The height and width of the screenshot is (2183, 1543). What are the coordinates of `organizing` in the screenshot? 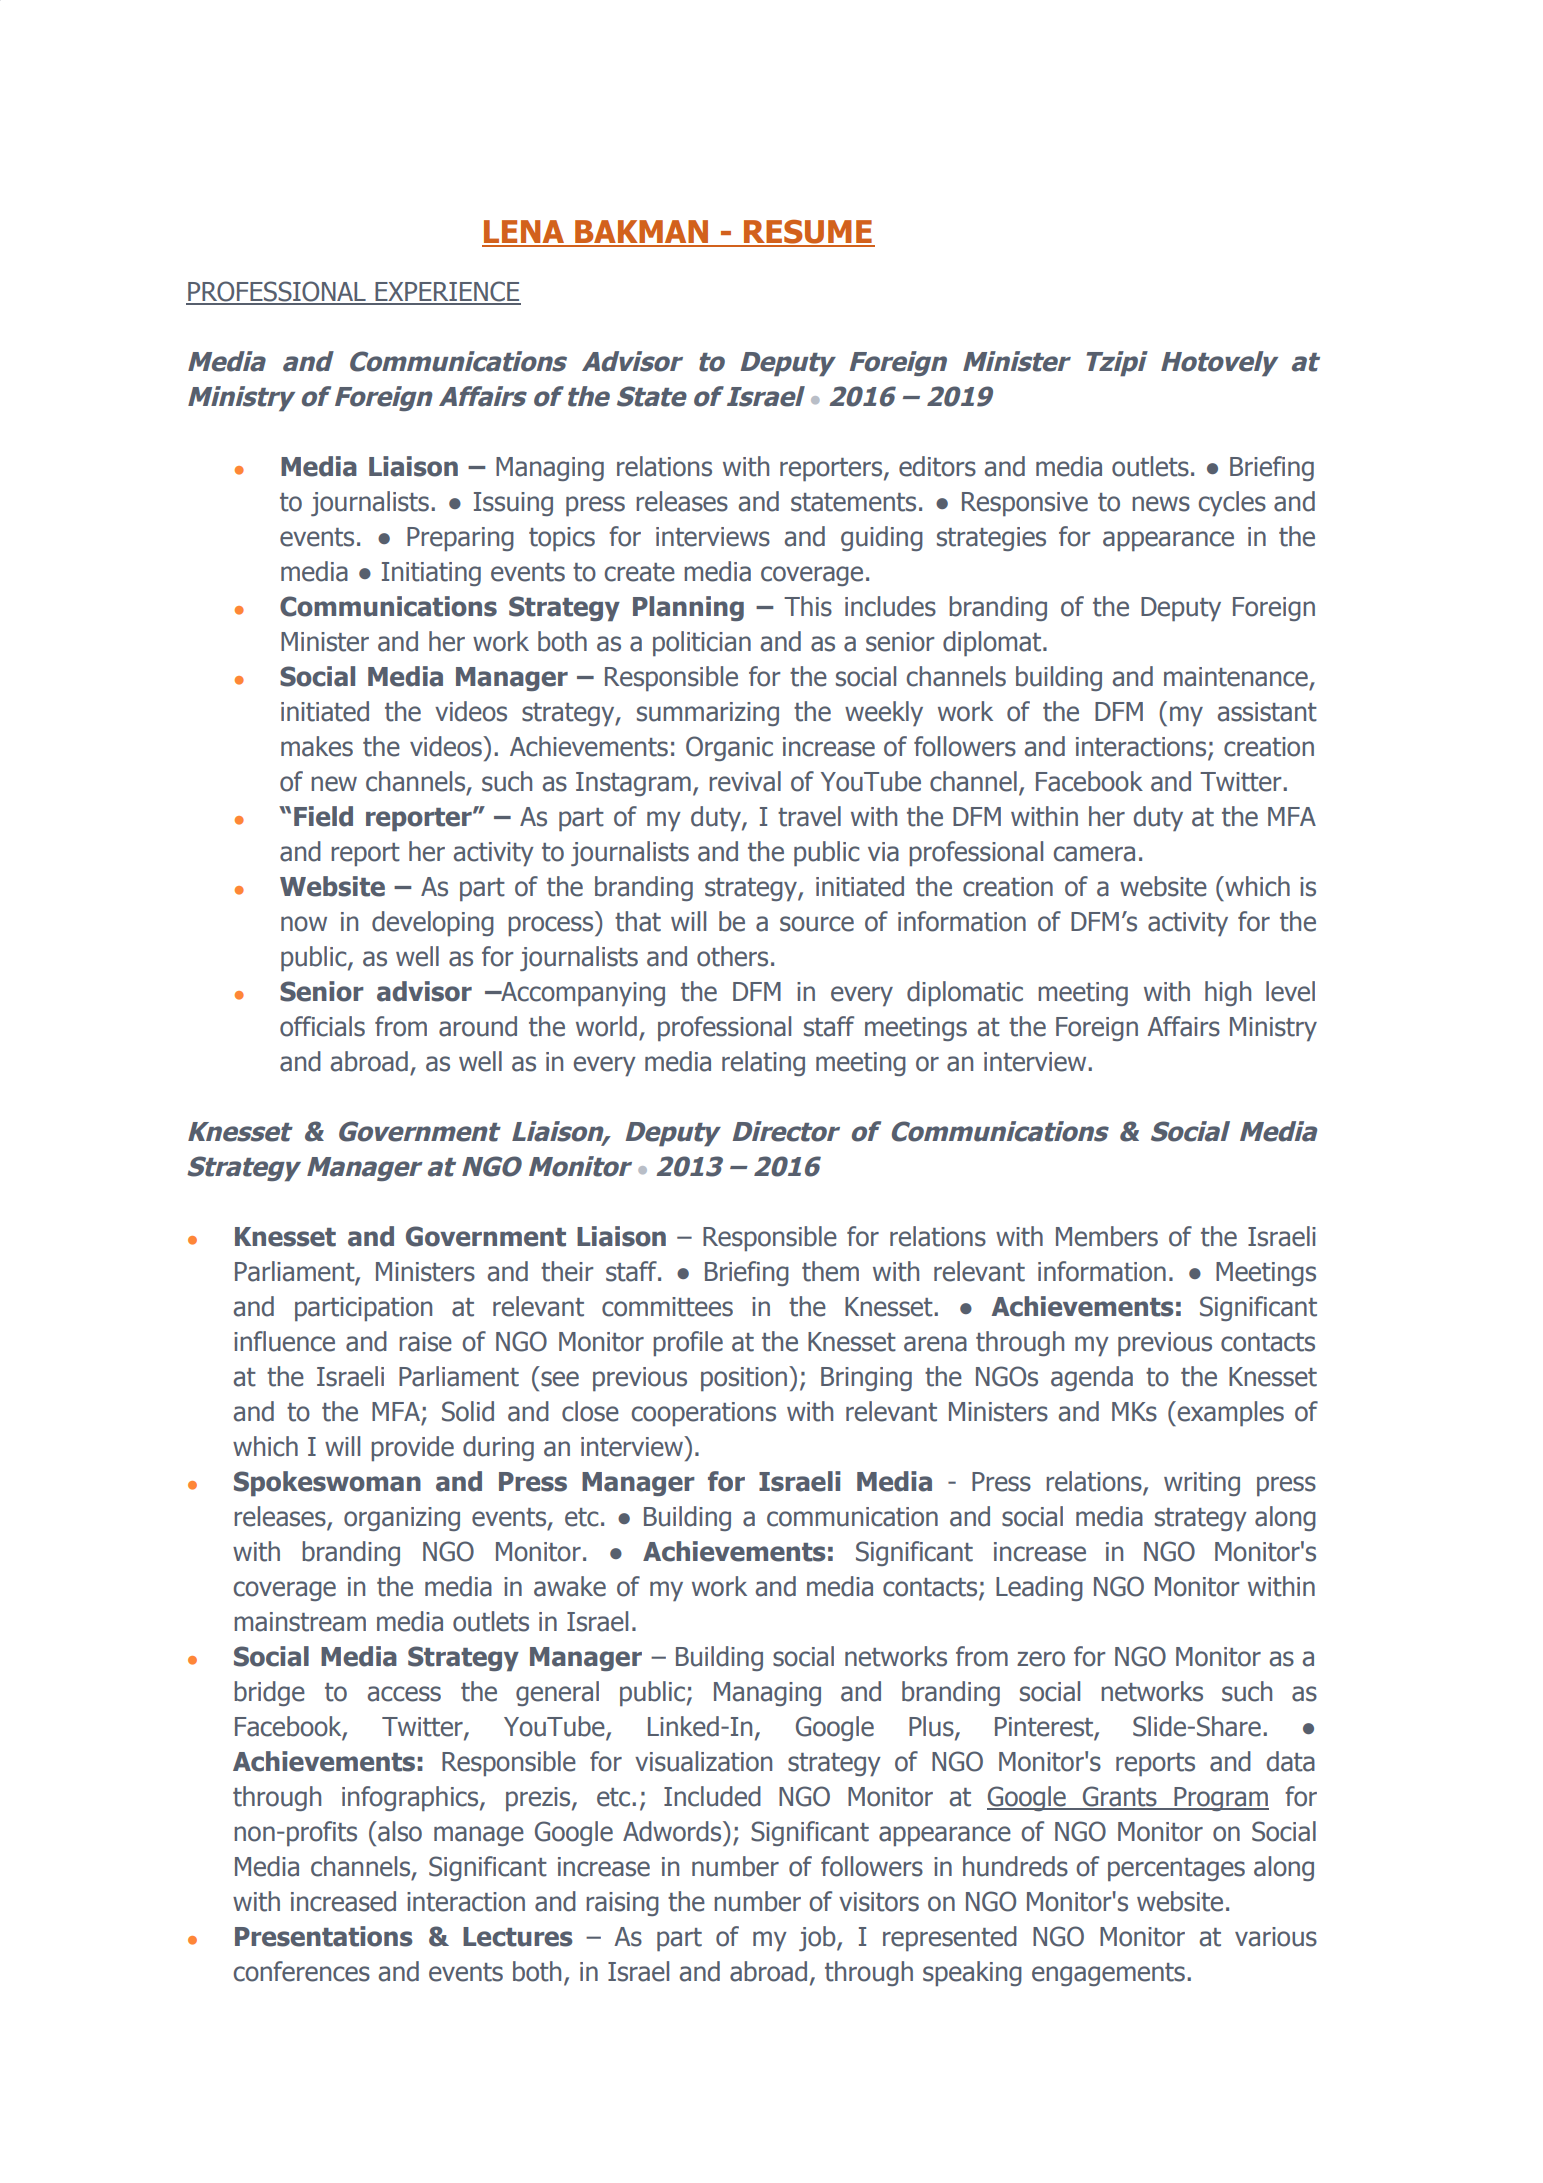 It's located at (402, 1519).
